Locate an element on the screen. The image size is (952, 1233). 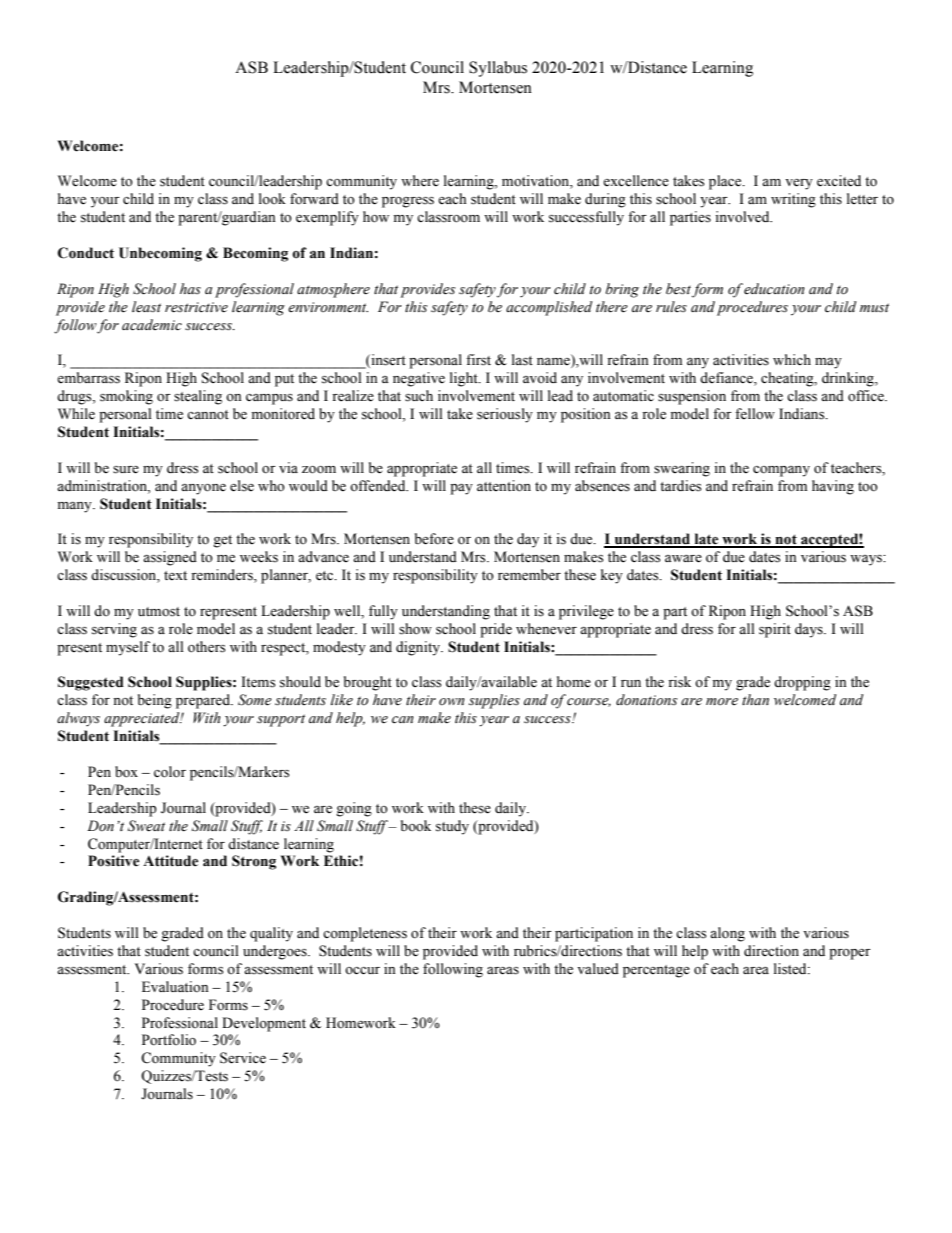
fellow is located at coordinates (755, 414).
